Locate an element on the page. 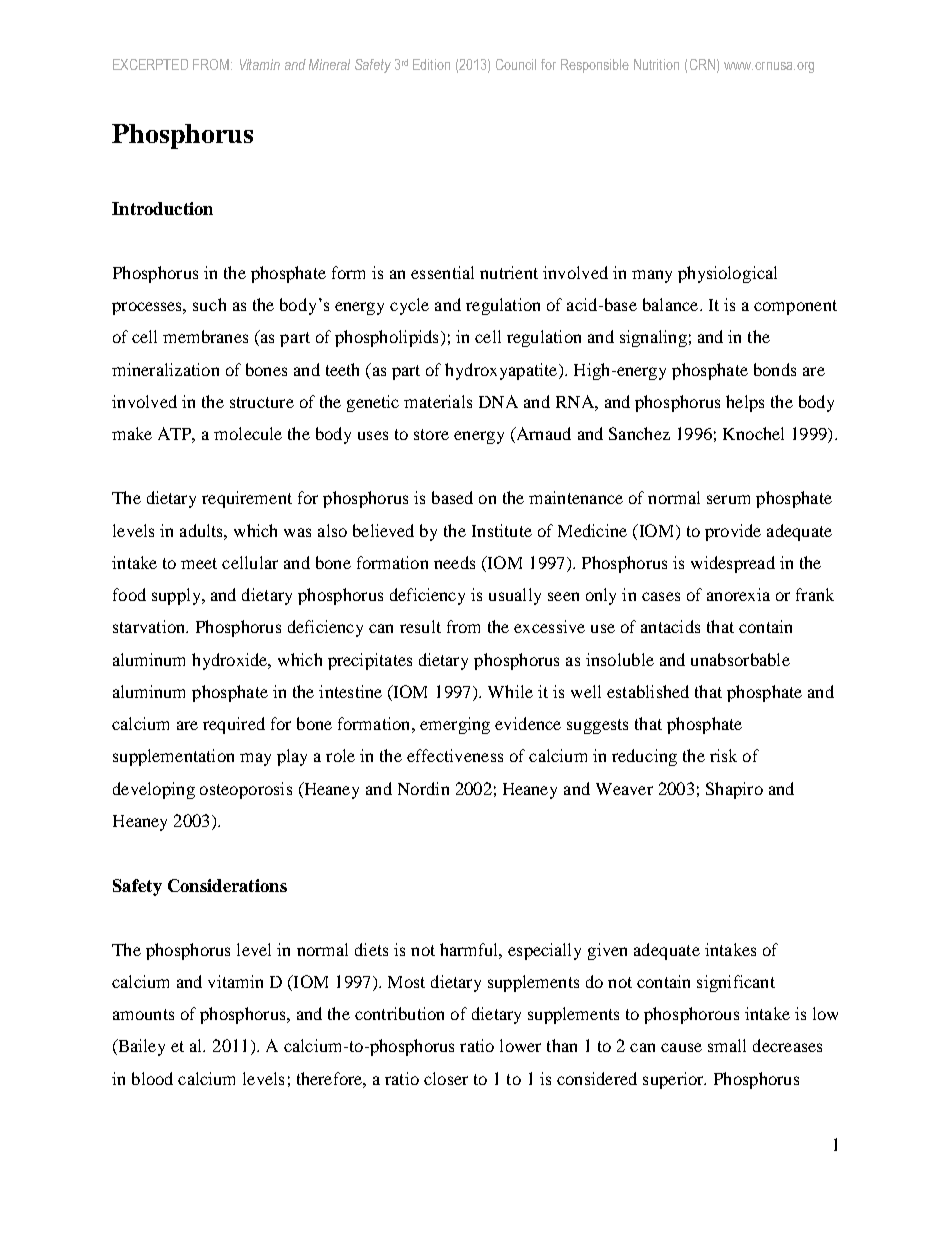 The image size is (952, 1233). small is located at coordinates (727, 1045).
